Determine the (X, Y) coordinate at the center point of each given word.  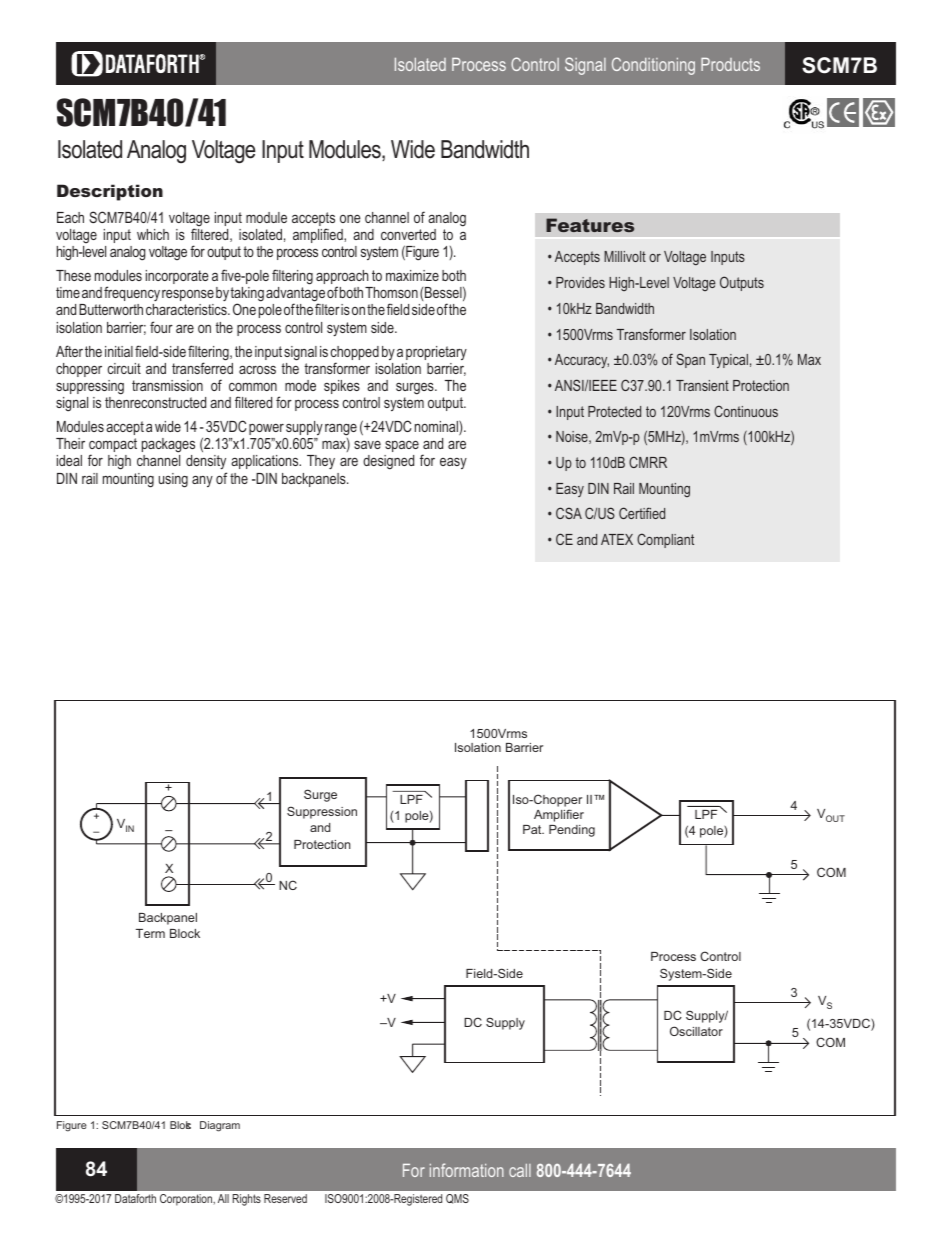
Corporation (187, 1200)
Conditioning (653, 66)
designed (388, 462)
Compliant (665, 540)
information (467, 1170)
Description (110, 192)
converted (408, 234)
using (173, 480)
